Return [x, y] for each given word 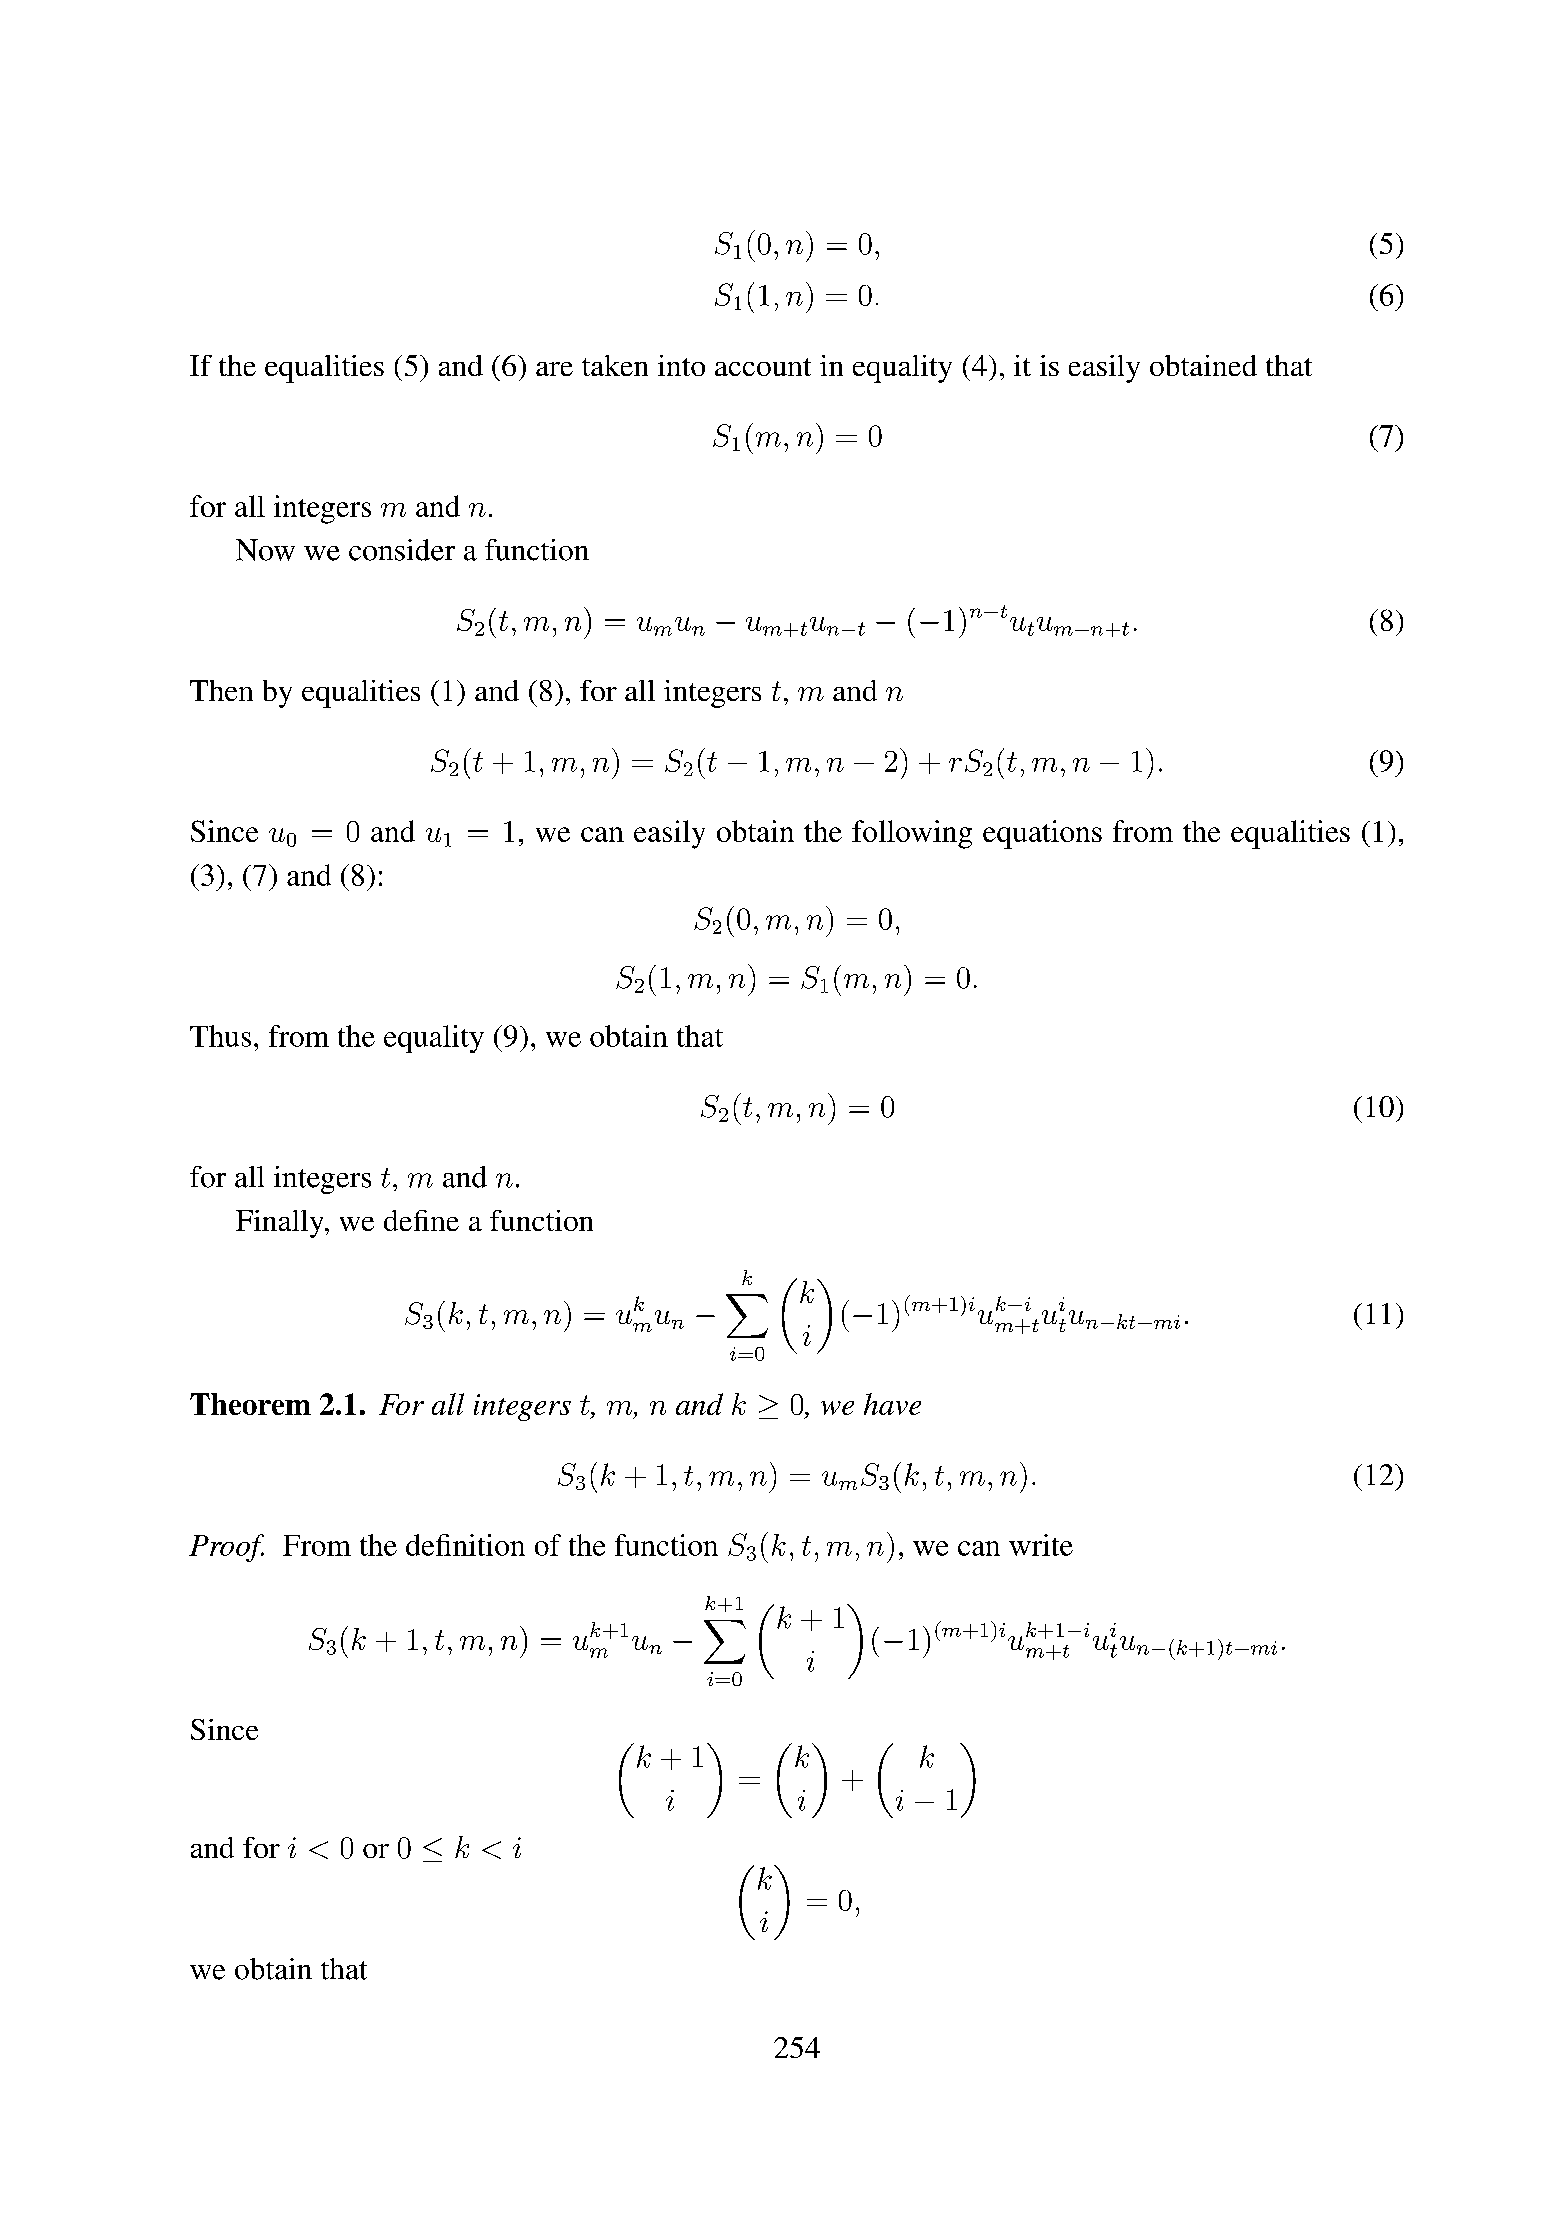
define [421, 1220]
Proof [226, 1548]
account [763, 367]
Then [221, 690]
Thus [220, 1036]
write [1041, 1545]
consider [402, 550]
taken [615, 365]
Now [265, 550]
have [892, 1404]
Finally [281, 1224]
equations [1042, 834]
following [912, 834]
